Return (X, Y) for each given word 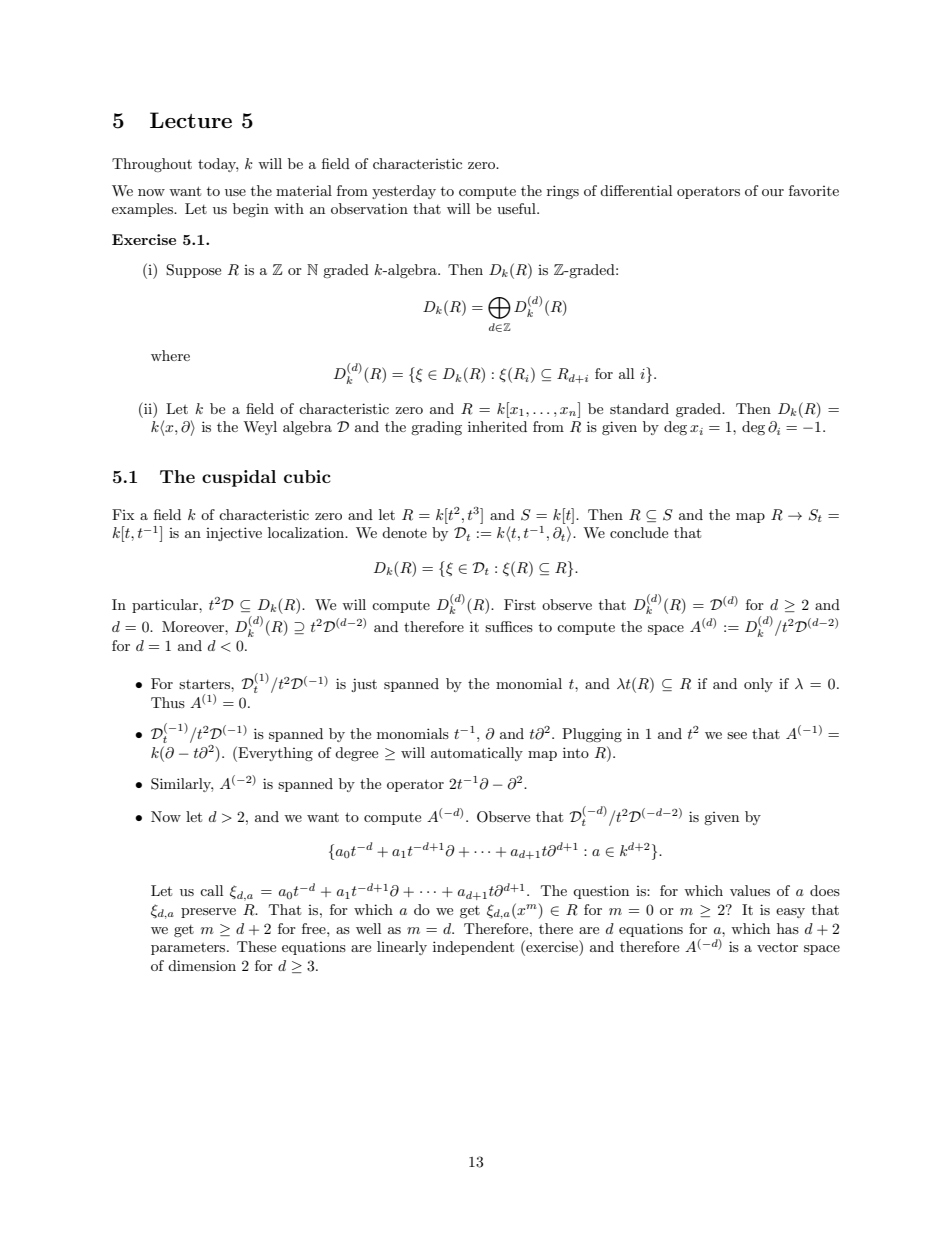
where (170, 355)
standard (639, 408)
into (576, 752)
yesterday (404, 192)
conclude (639, 532)
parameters (189, 949)
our (773, 192)
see (737, 735)
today (218, 165)
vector (777, 947)
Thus (168, 702)
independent (473, 948)
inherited (497, 426)
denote (404, 532)
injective (234, 534)
